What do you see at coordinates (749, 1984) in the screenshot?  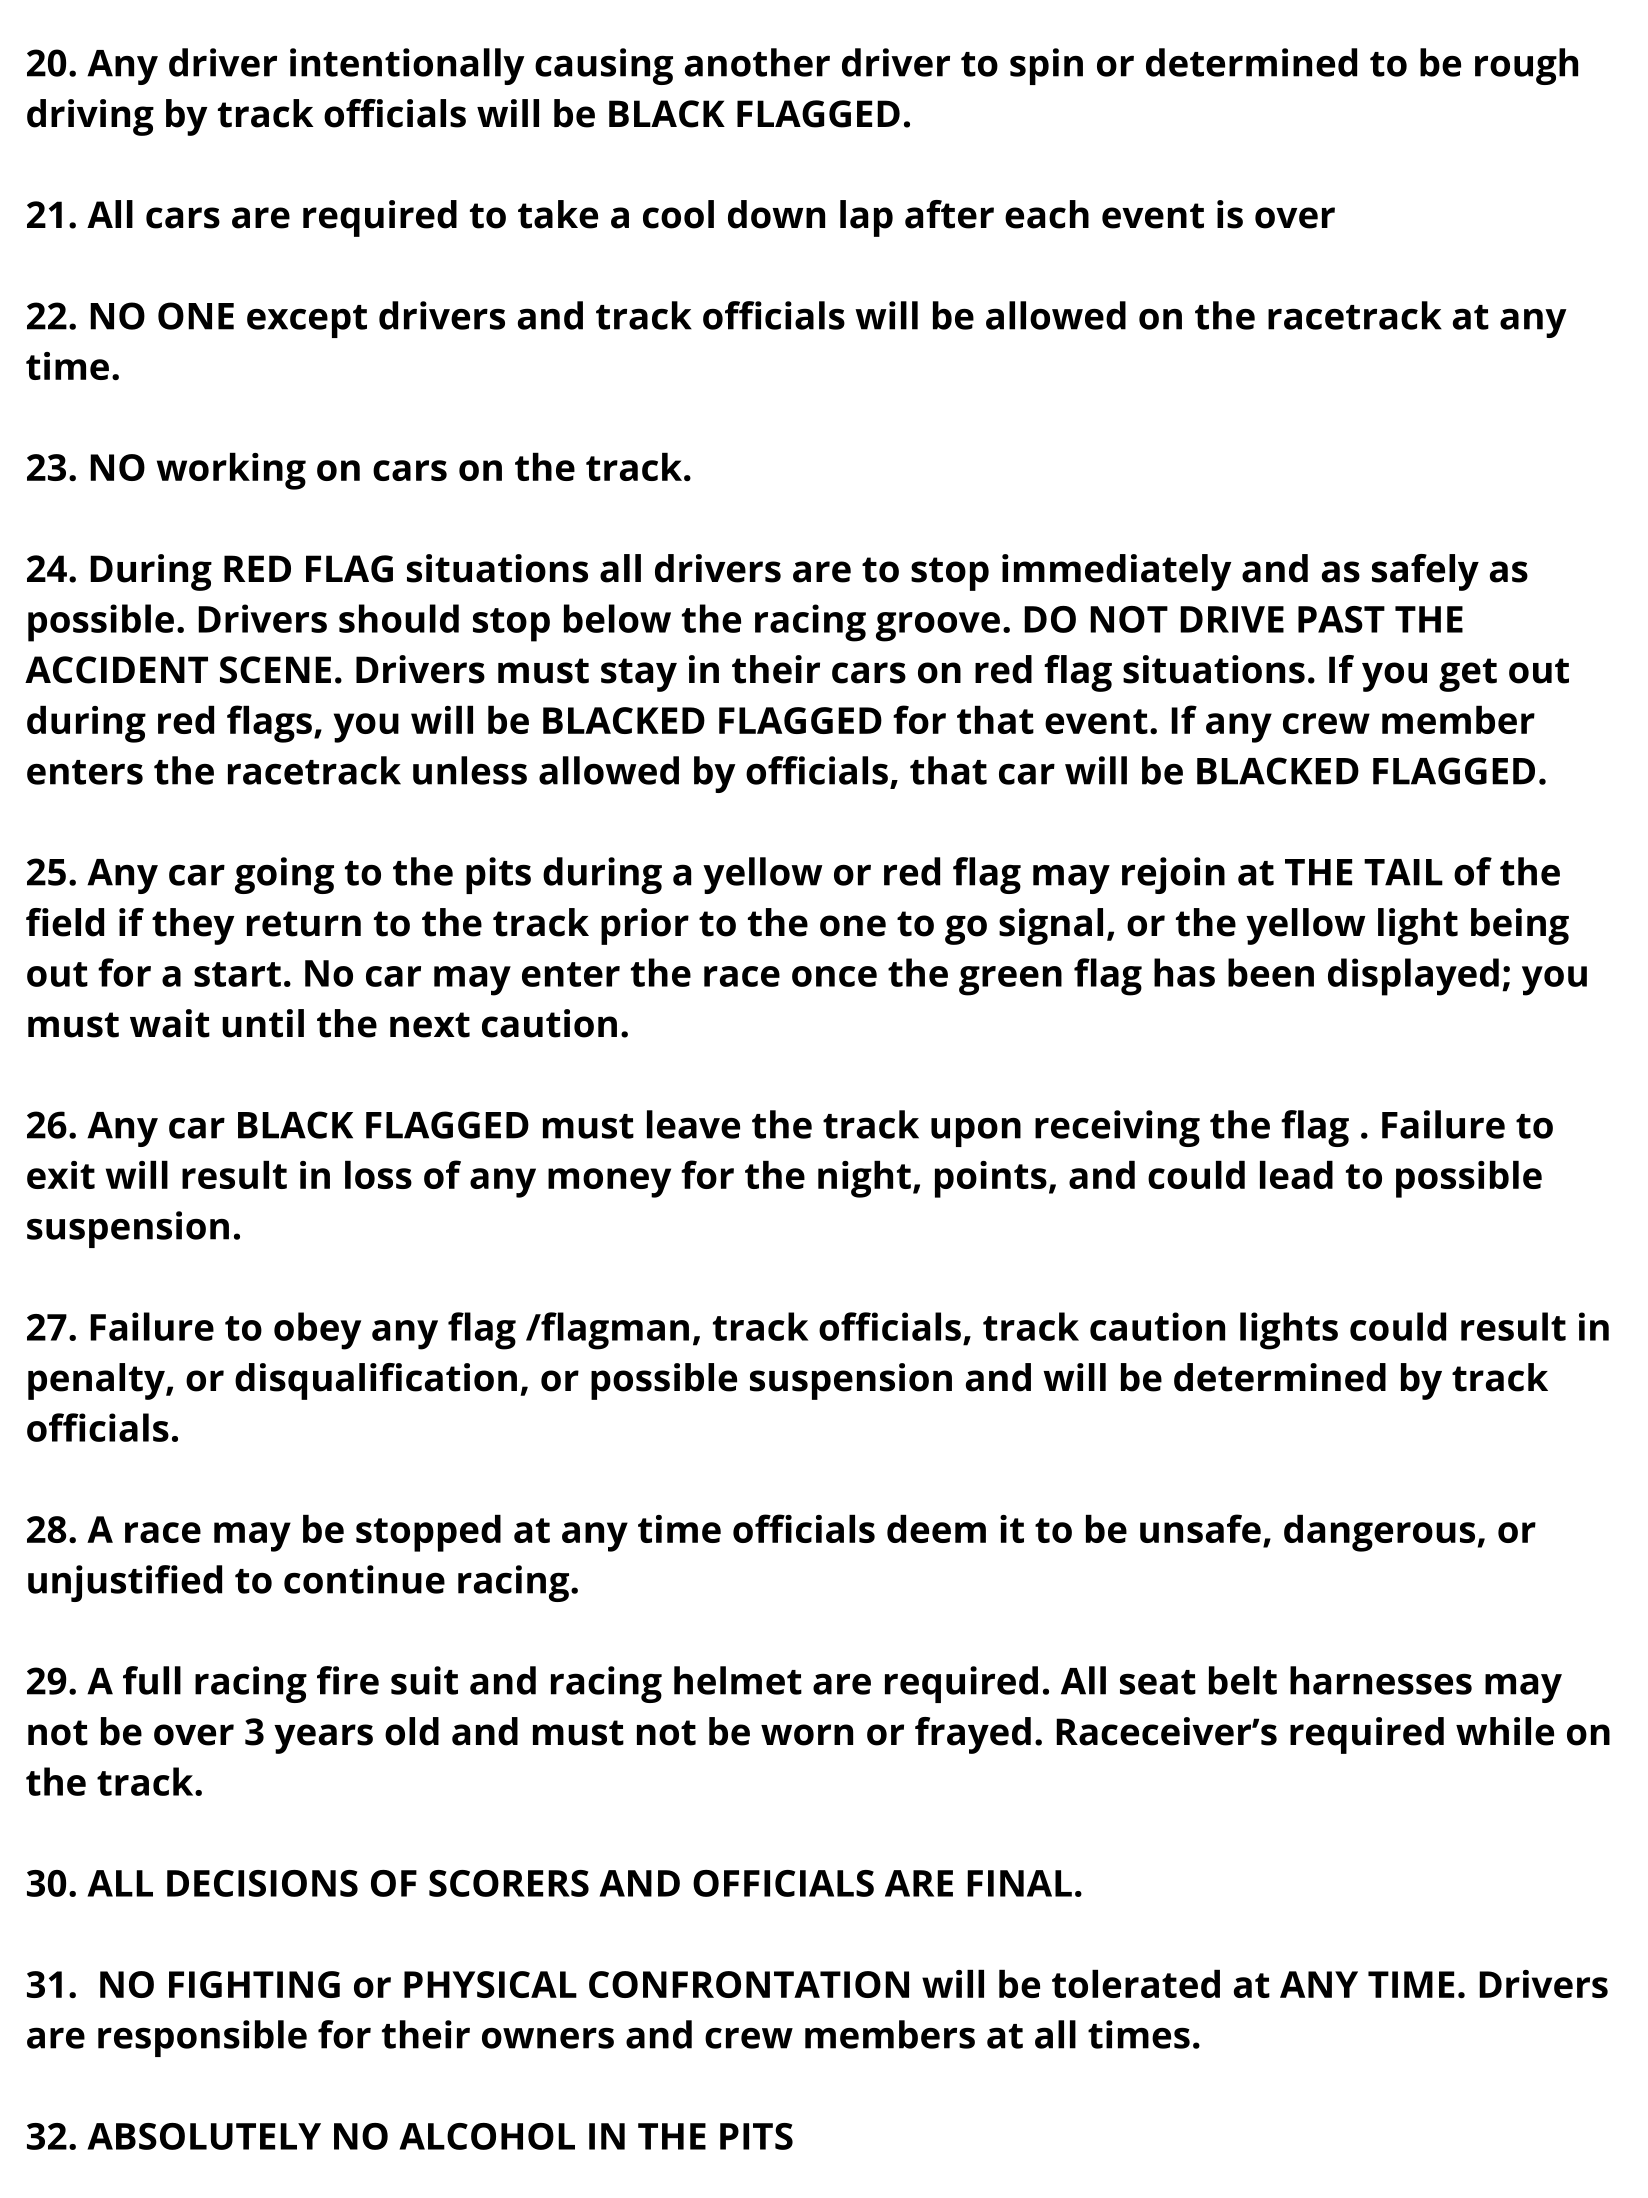 I see `CONFRONTATION` at bounding box center [749, 1984].
